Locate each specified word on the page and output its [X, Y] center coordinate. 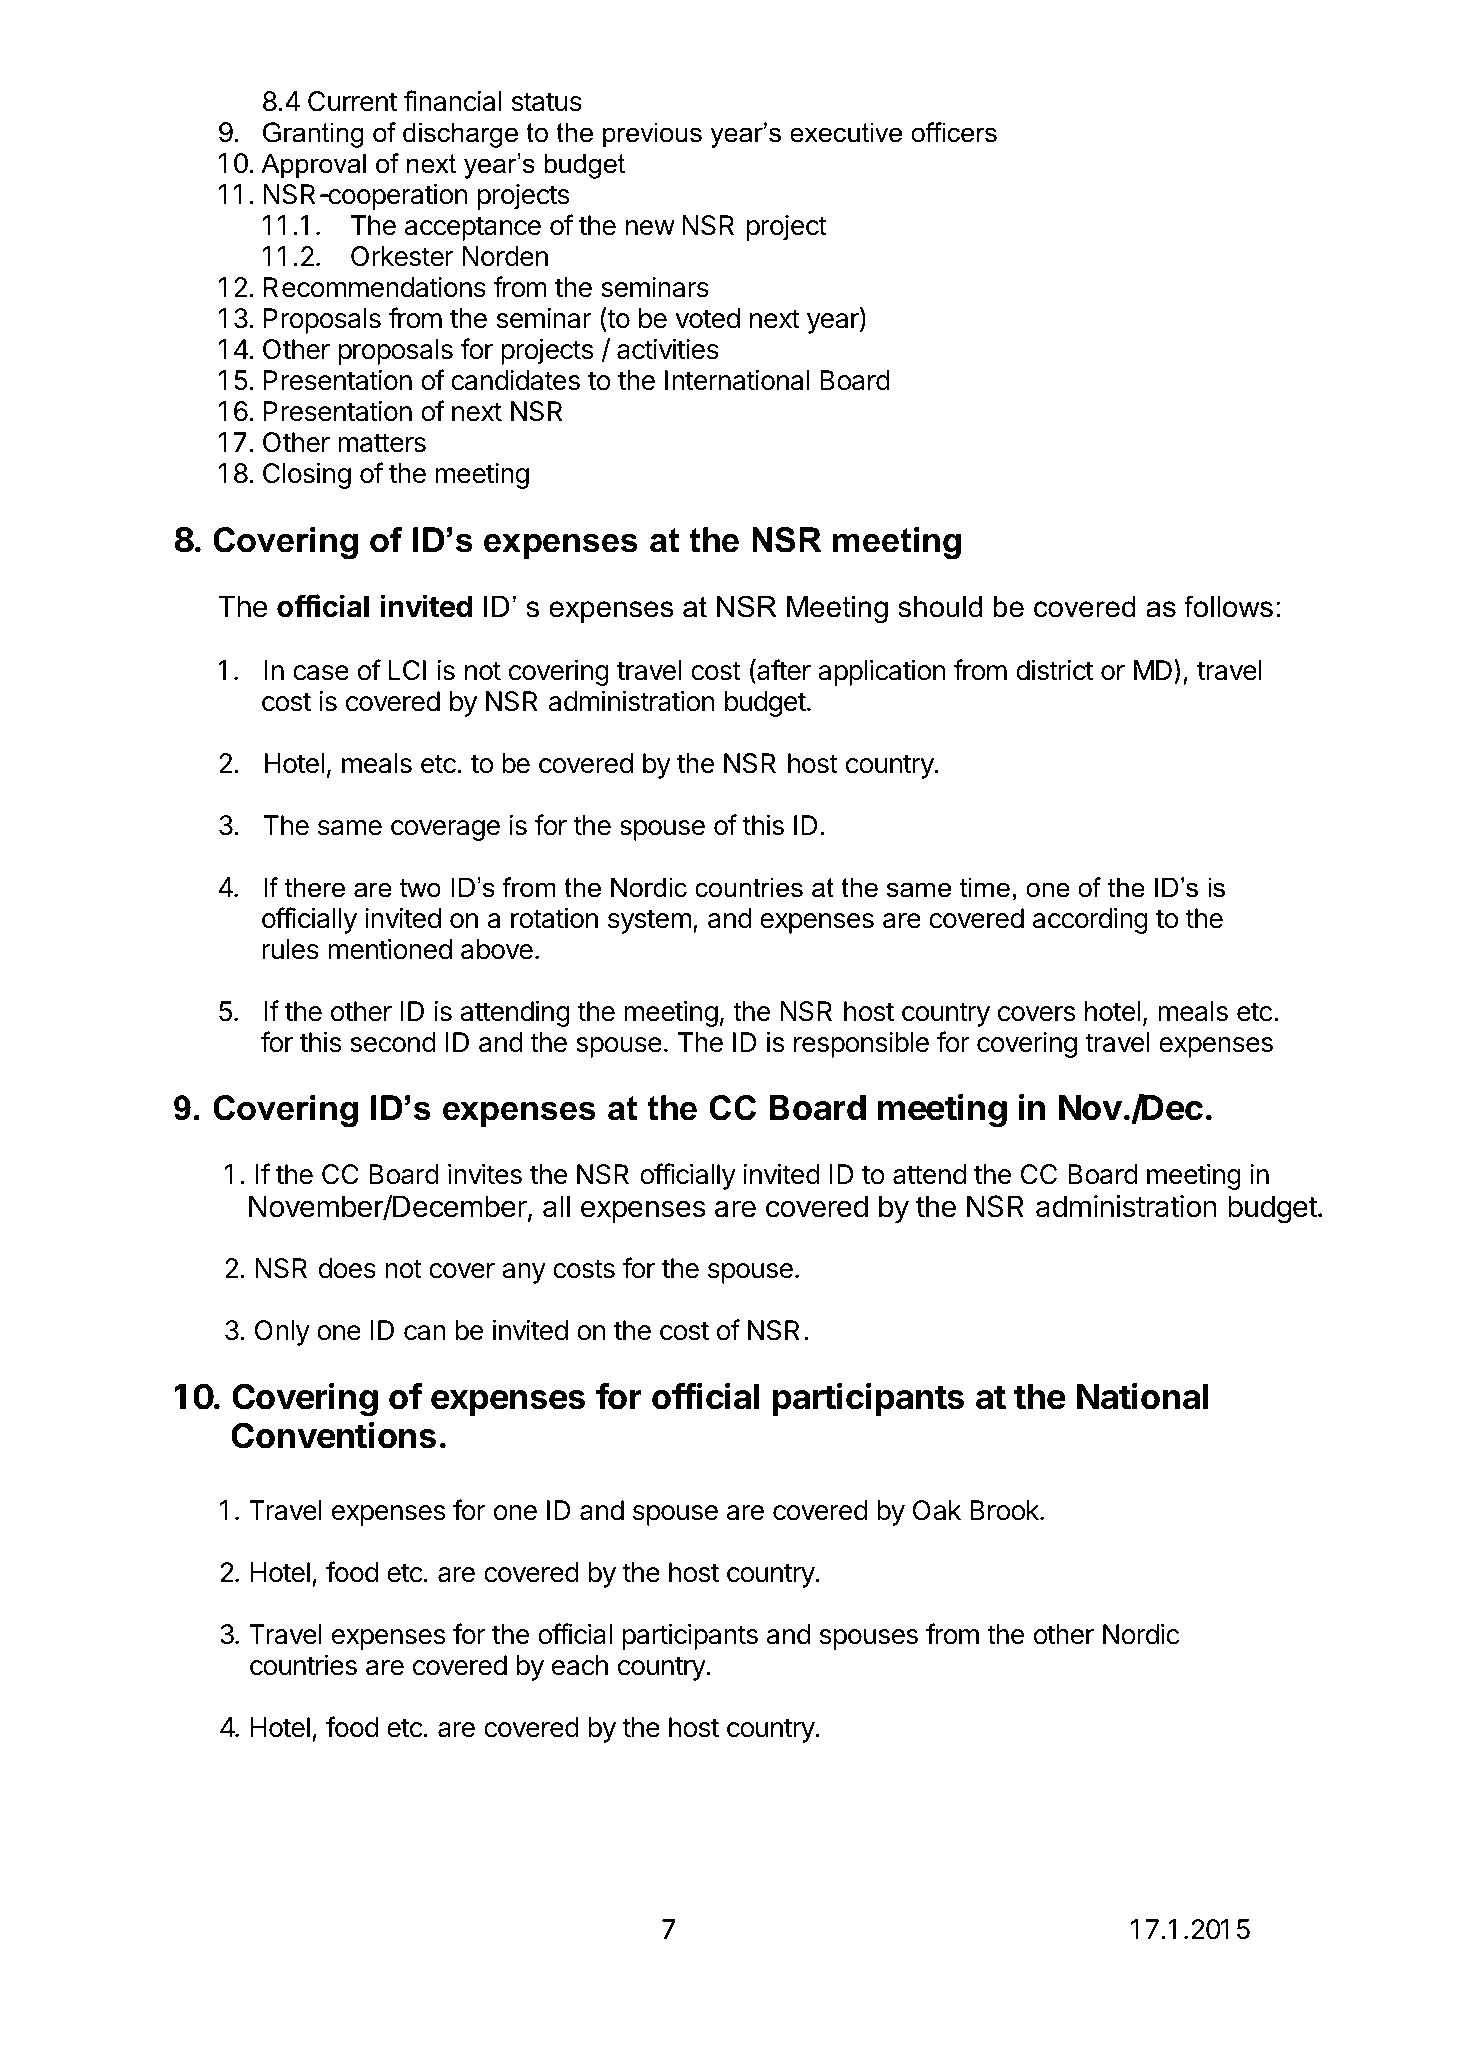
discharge [460, 135]
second [393, 1042]
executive [846, 132]
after [783, 671]
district [1054, 670]
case [321, 673]
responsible [861, 1045]
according [1090, 921]
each [580, 1665]
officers [954, 132]
